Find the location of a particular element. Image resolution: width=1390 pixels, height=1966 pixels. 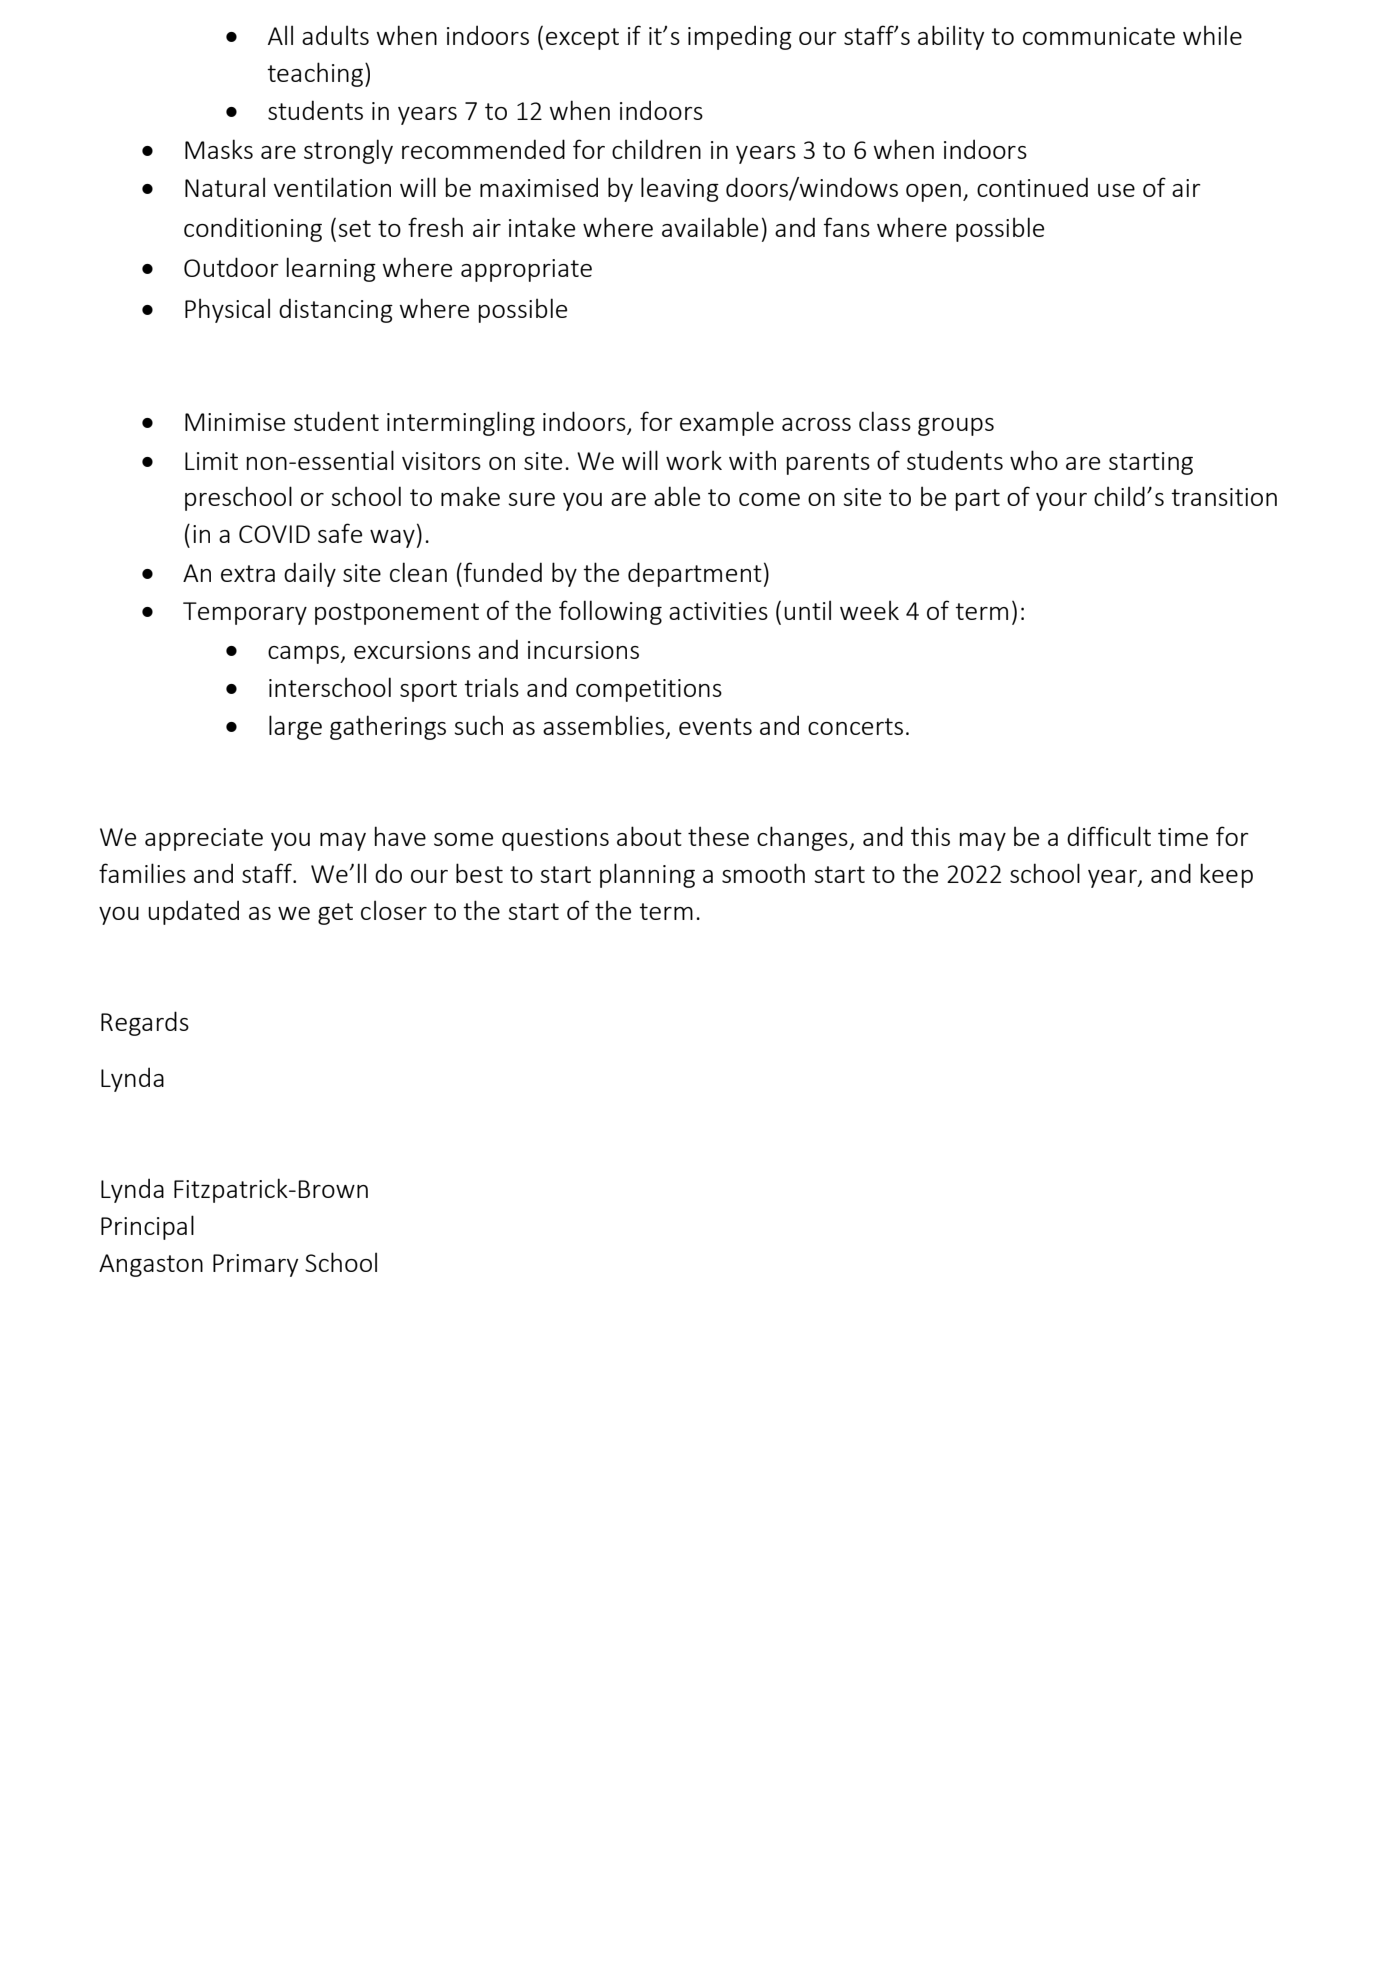

these is located at coordinates (718, 836).
